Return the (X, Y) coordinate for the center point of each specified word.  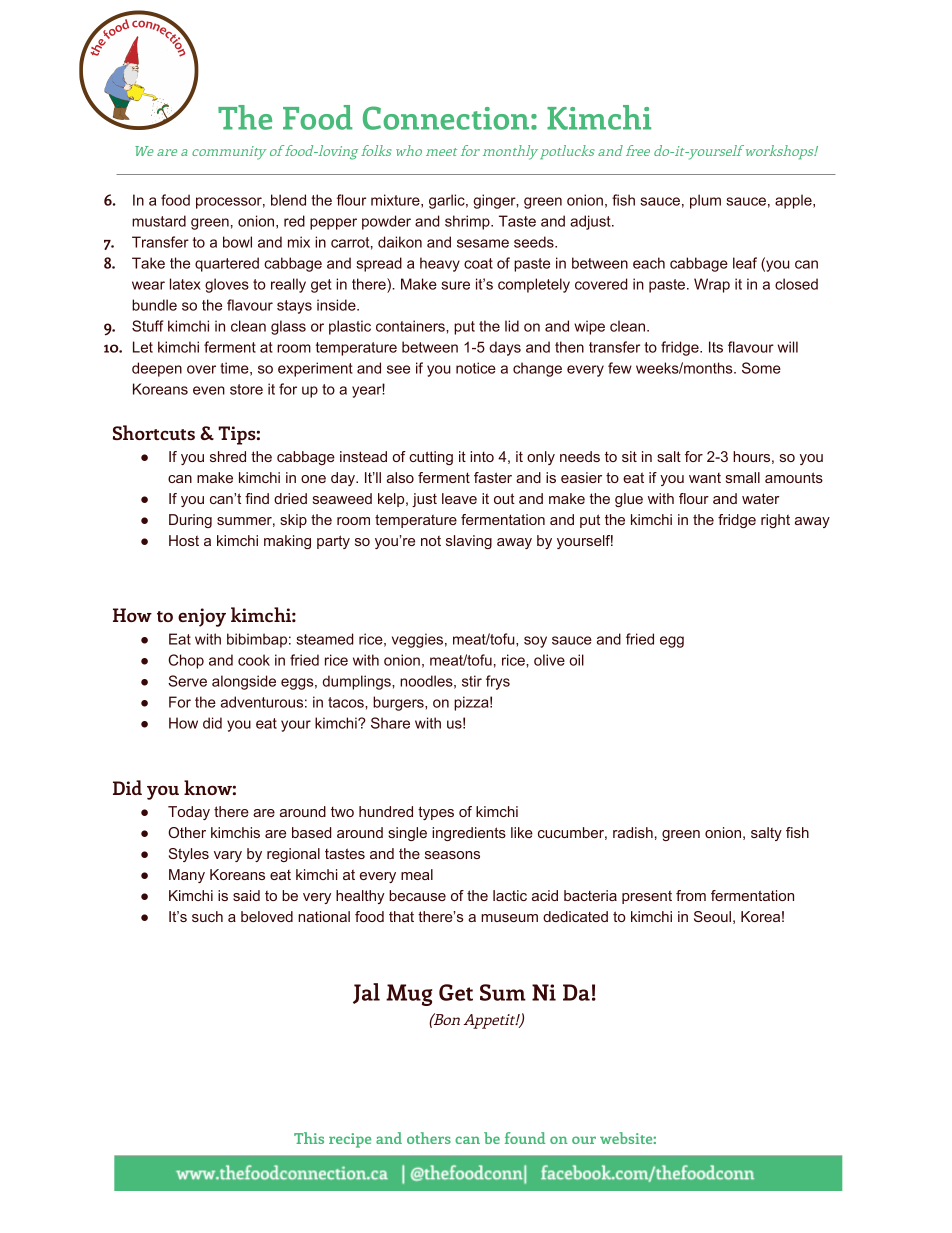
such (207, 916)
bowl (237, 242)
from (691, 895)
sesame (483, 243)
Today (189, 813)
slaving (469, 542)
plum (705, 201)
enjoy (202, 617)
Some (761, 368)
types (436, 813)
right (775, 521)
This (309, 1138)
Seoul (712, 916)
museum (509, 918)
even (209, 390)
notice (476, 368)
